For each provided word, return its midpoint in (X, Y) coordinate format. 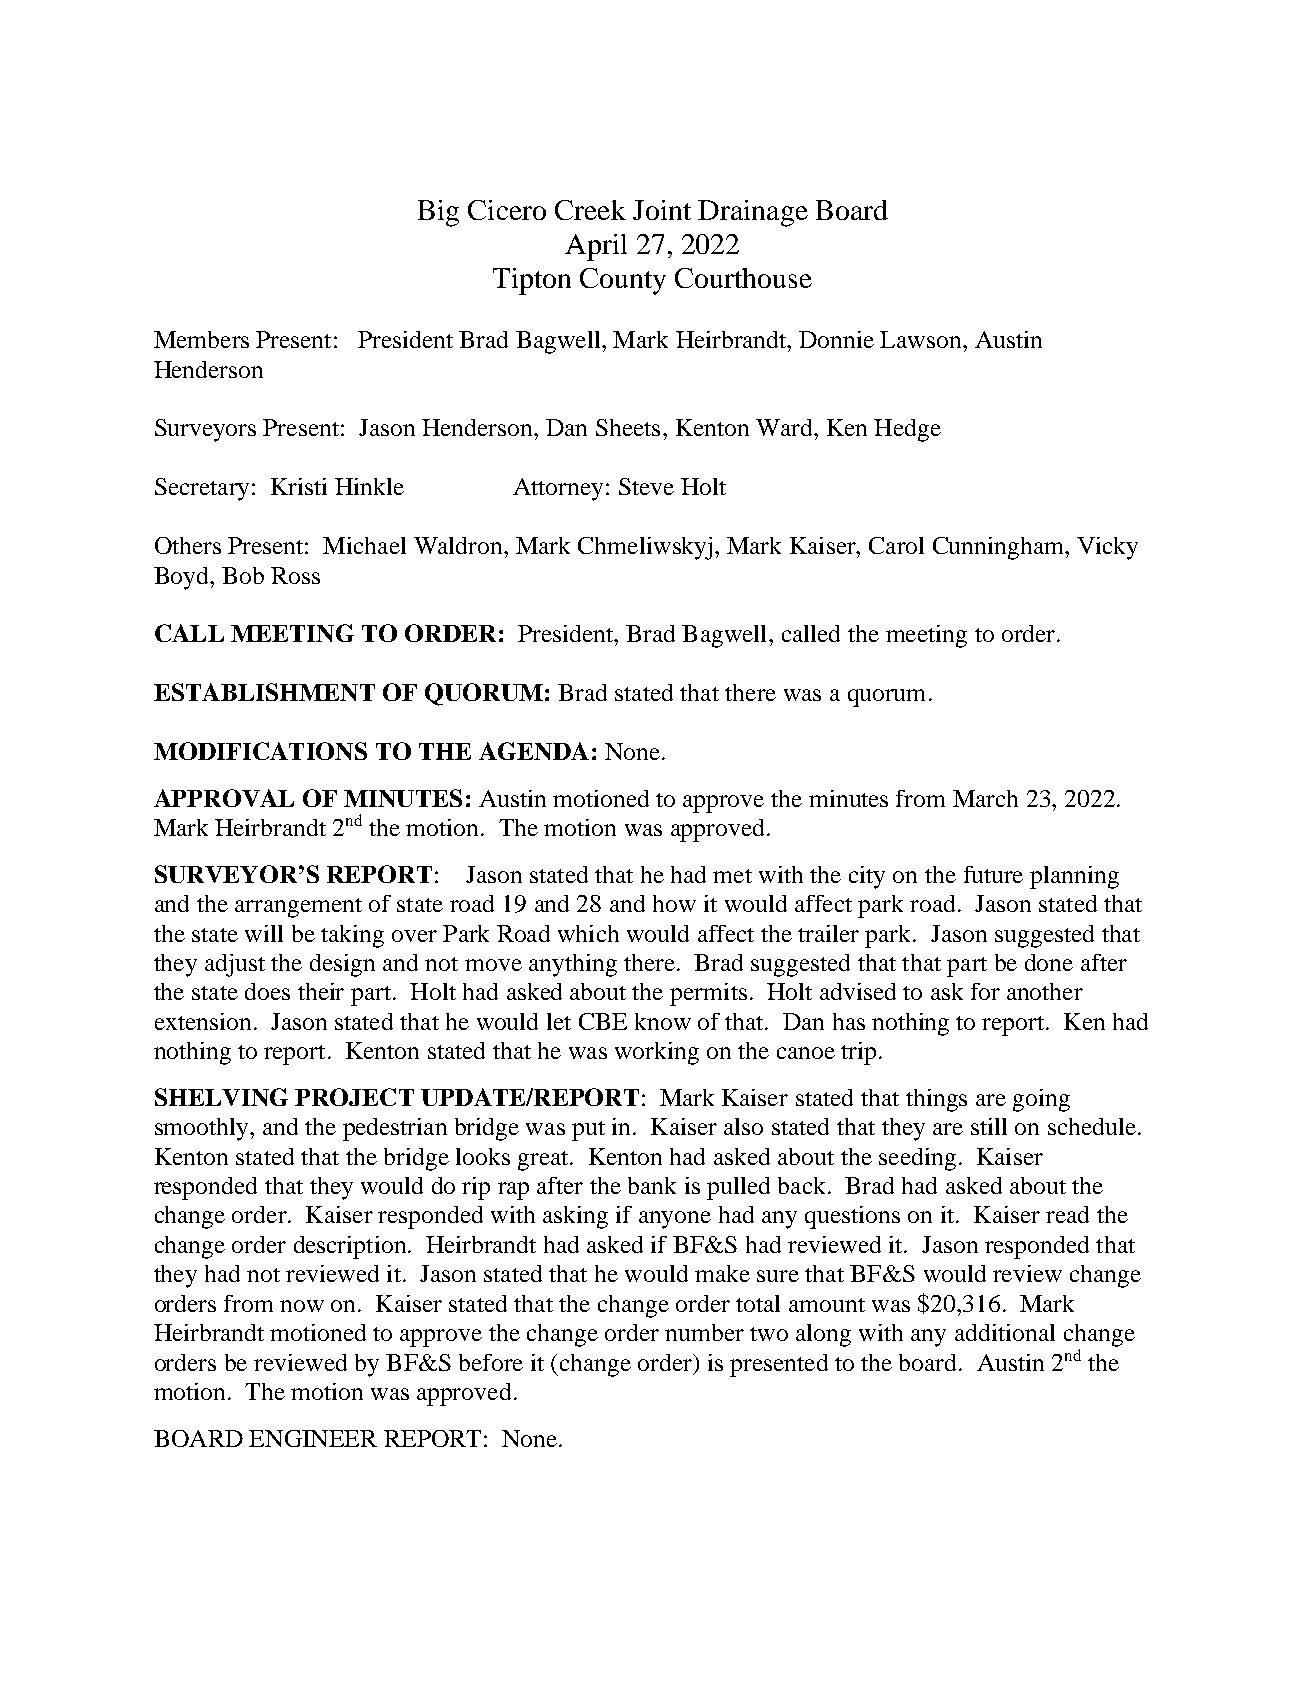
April (596, 247)
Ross (295, 575)
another (1045, 991)
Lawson (922, 339)
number (704, 1332)
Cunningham (1000, 548)
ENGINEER (313, 1438)
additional (1005, 1332)
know (663, 1021)
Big (438, 213)
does (267, 991)
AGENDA (534, 751)
